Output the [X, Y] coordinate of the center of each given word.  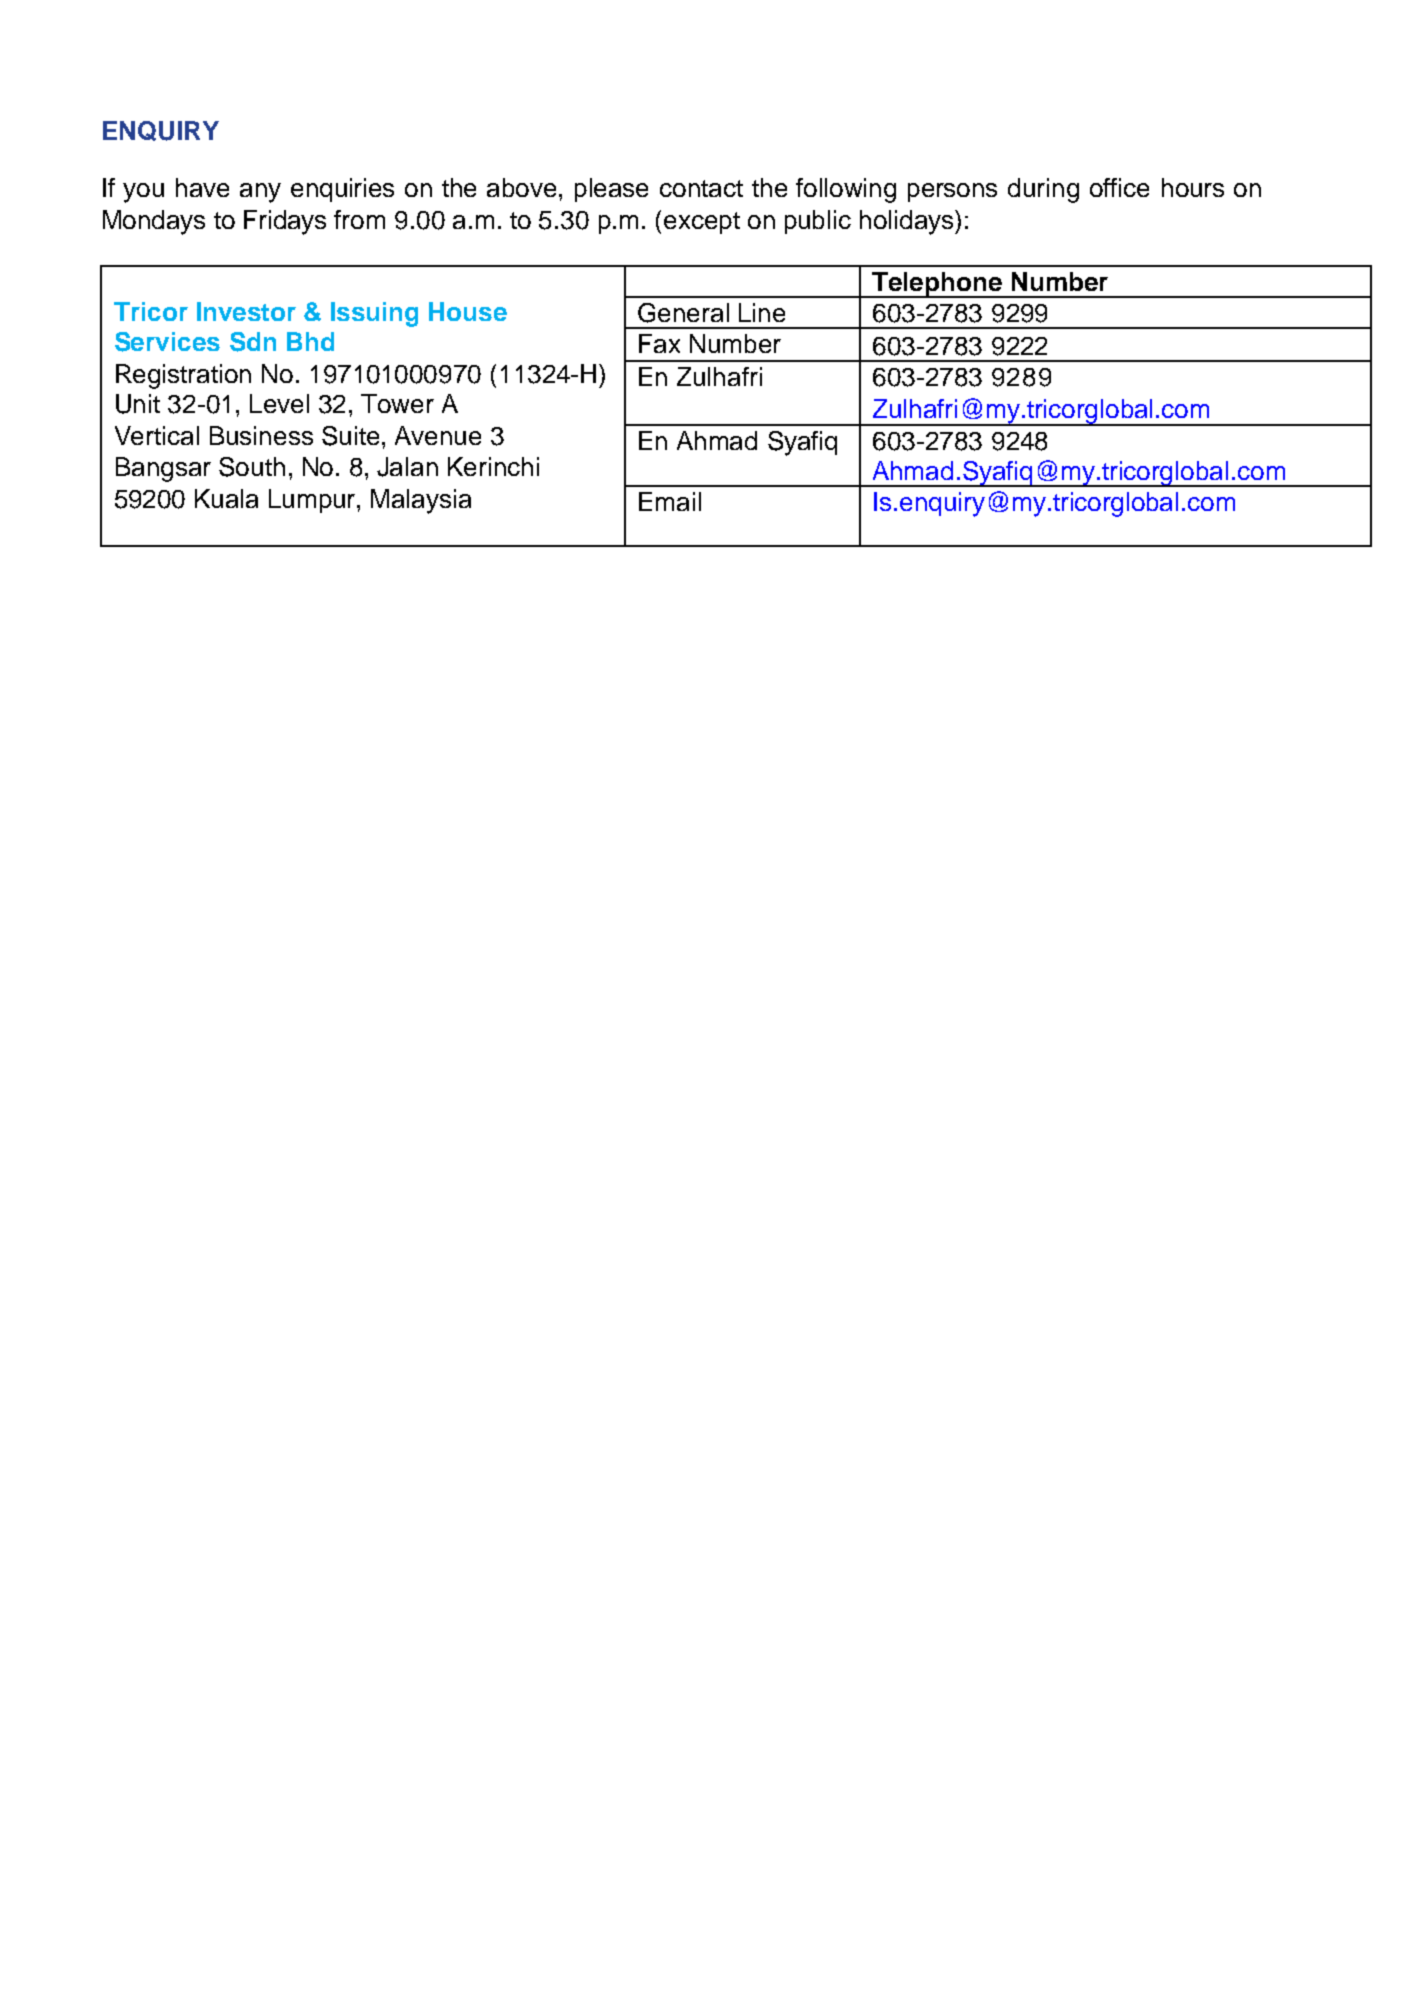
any [260, 193]
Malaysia [421, 501]
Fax [659, 343]
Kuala [226, 498]
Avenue [438, 435]
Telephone [937, 285]
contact [701, 188]
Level [279, 403]
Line [762, 312]
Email [670, 501]
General [683, 313]
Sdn [253, 342]
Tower [397, 403]
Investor [246, 311]
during [1043, 190]
